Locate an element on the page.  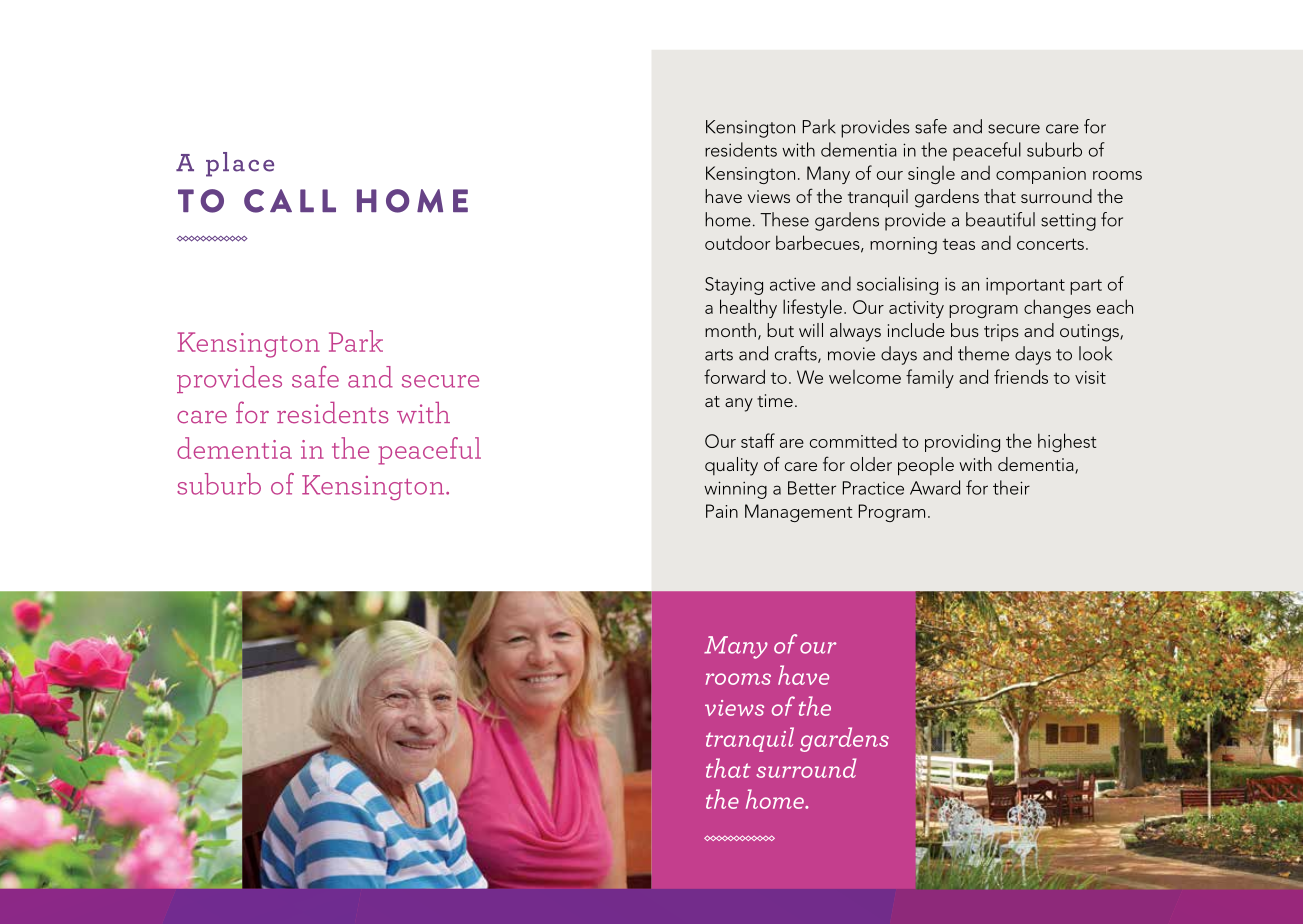
forward is located at coordinates (734, 376).
